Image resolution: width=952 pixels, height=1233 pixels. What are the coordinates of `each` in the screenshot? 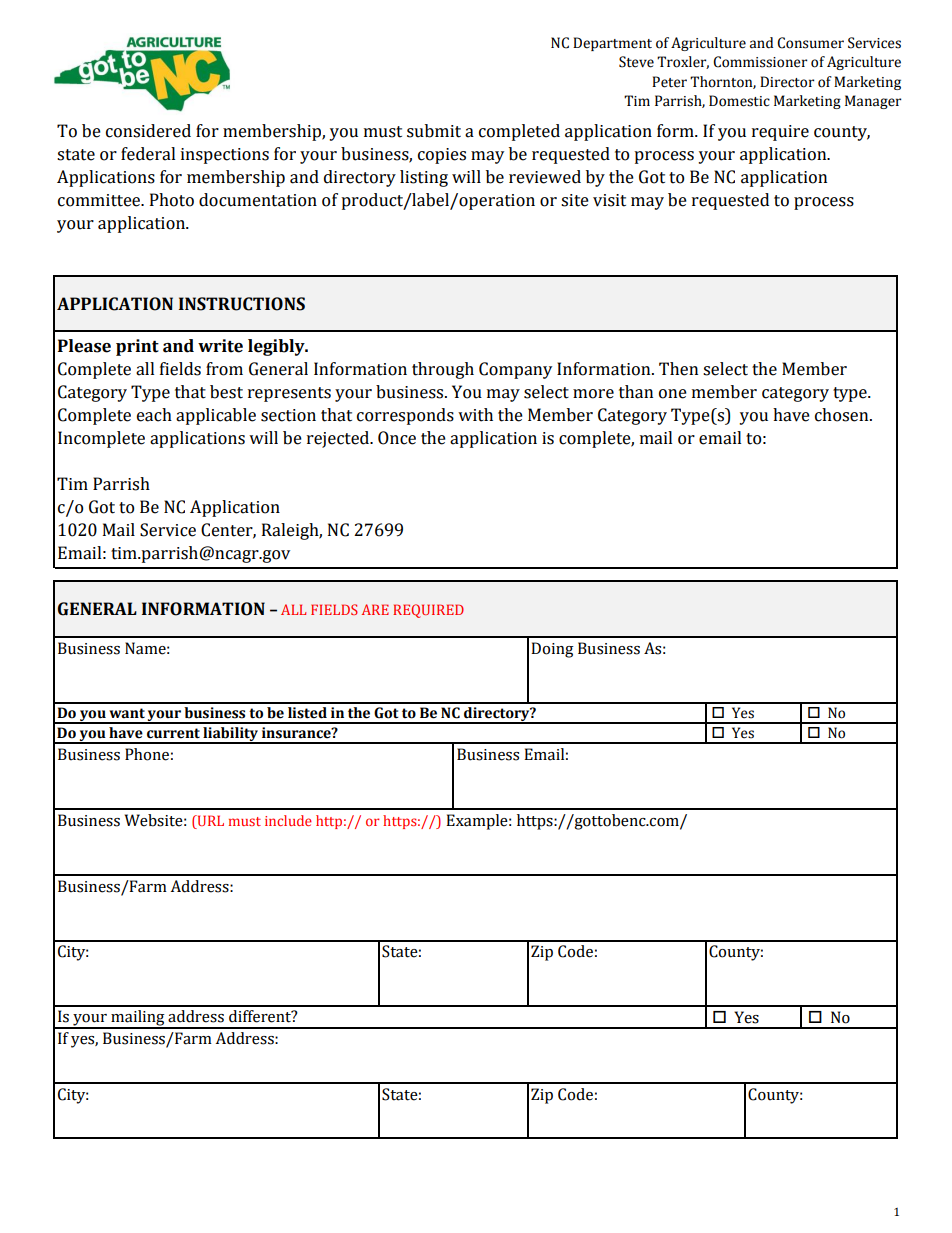 It's located at (154, 415).
